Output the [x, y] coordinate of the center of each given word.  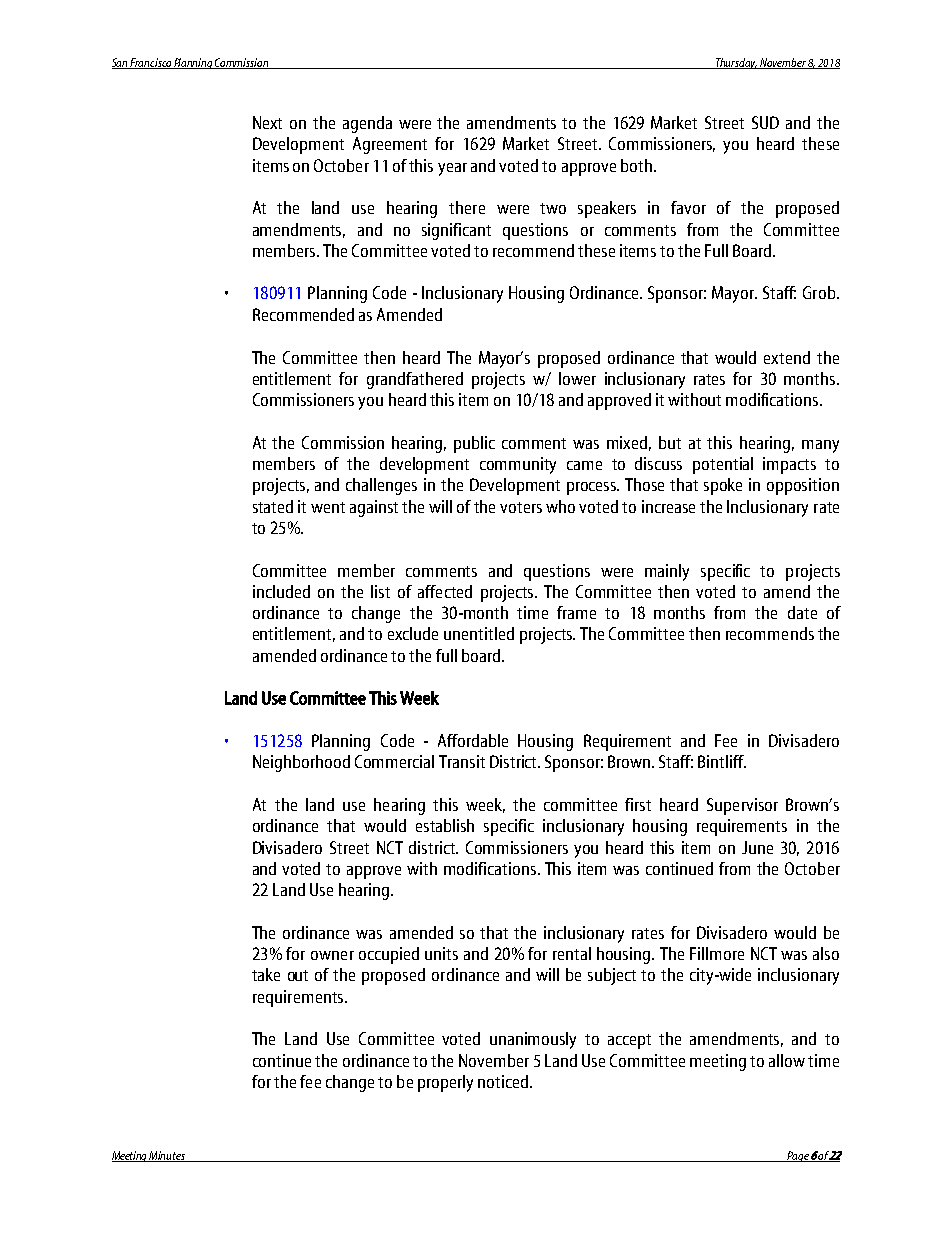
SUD [765, 122]
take [266, 974]
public [474, 444]
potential [723, 465]
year [452, 169]
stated [273, 506]
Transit [462, 761]
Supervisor [742, 806]
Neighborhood [301, 763]
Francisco [151, 63]
